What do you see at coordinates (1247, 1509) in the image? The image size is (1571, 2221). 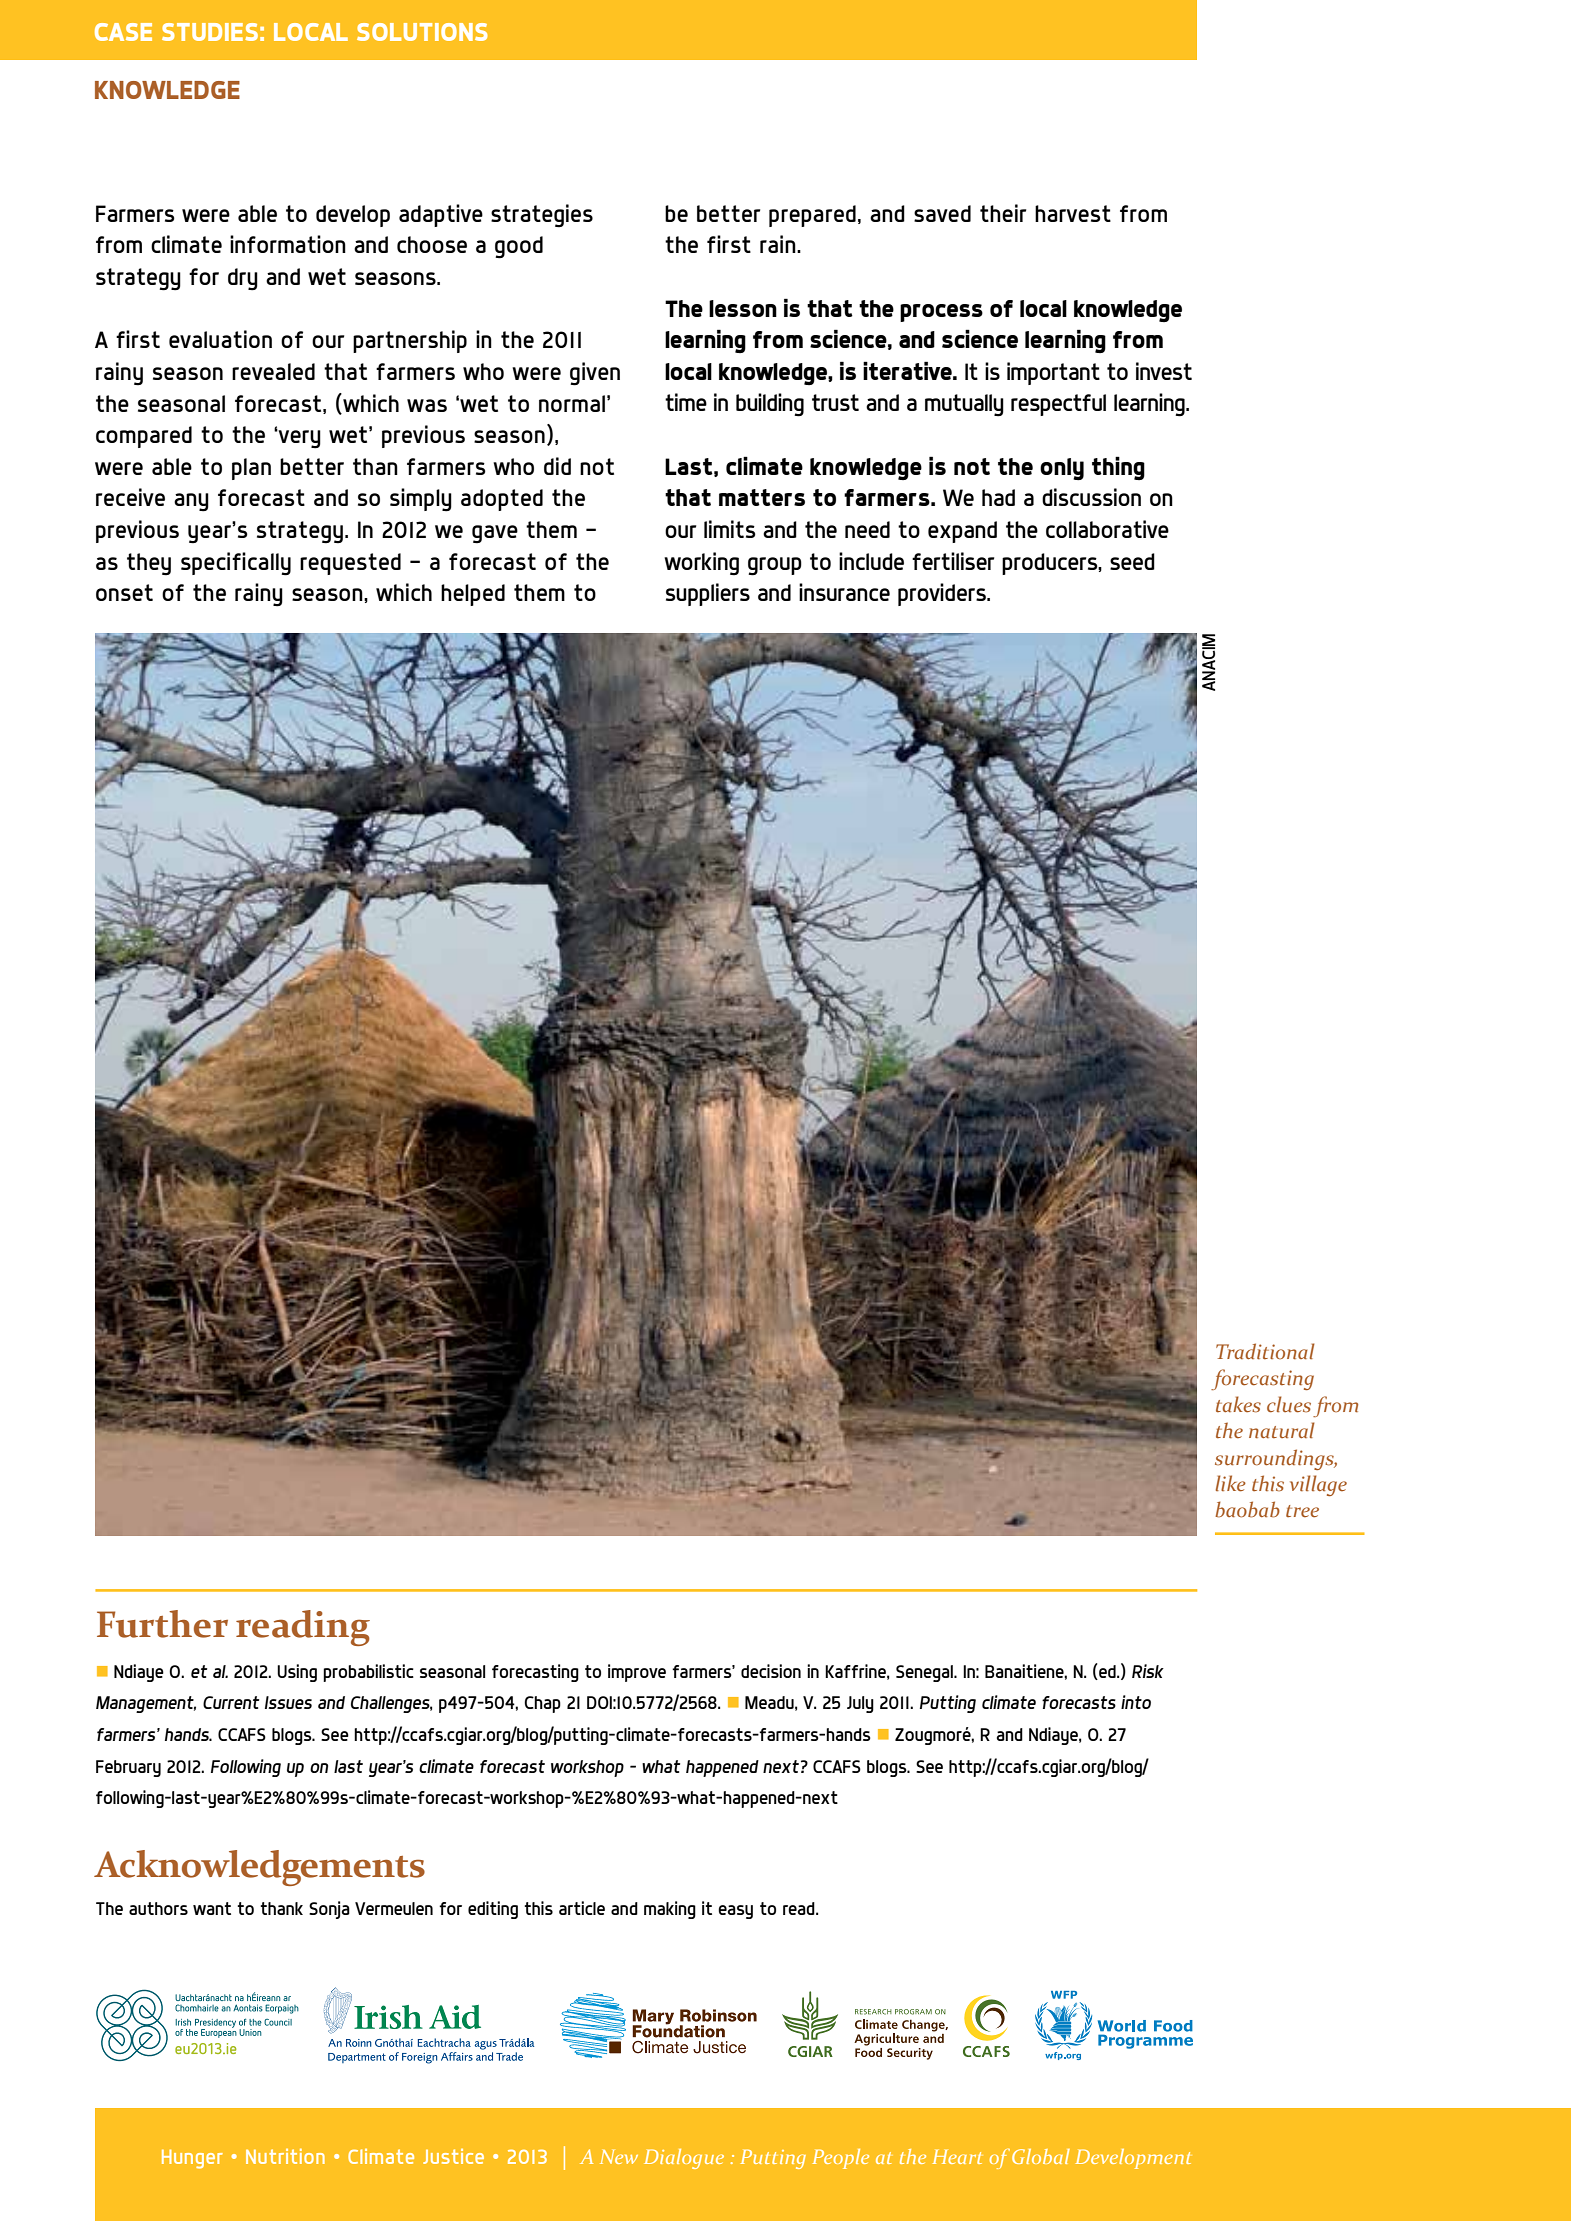 I see `baobab` at bounding box center [1247, 1509].
